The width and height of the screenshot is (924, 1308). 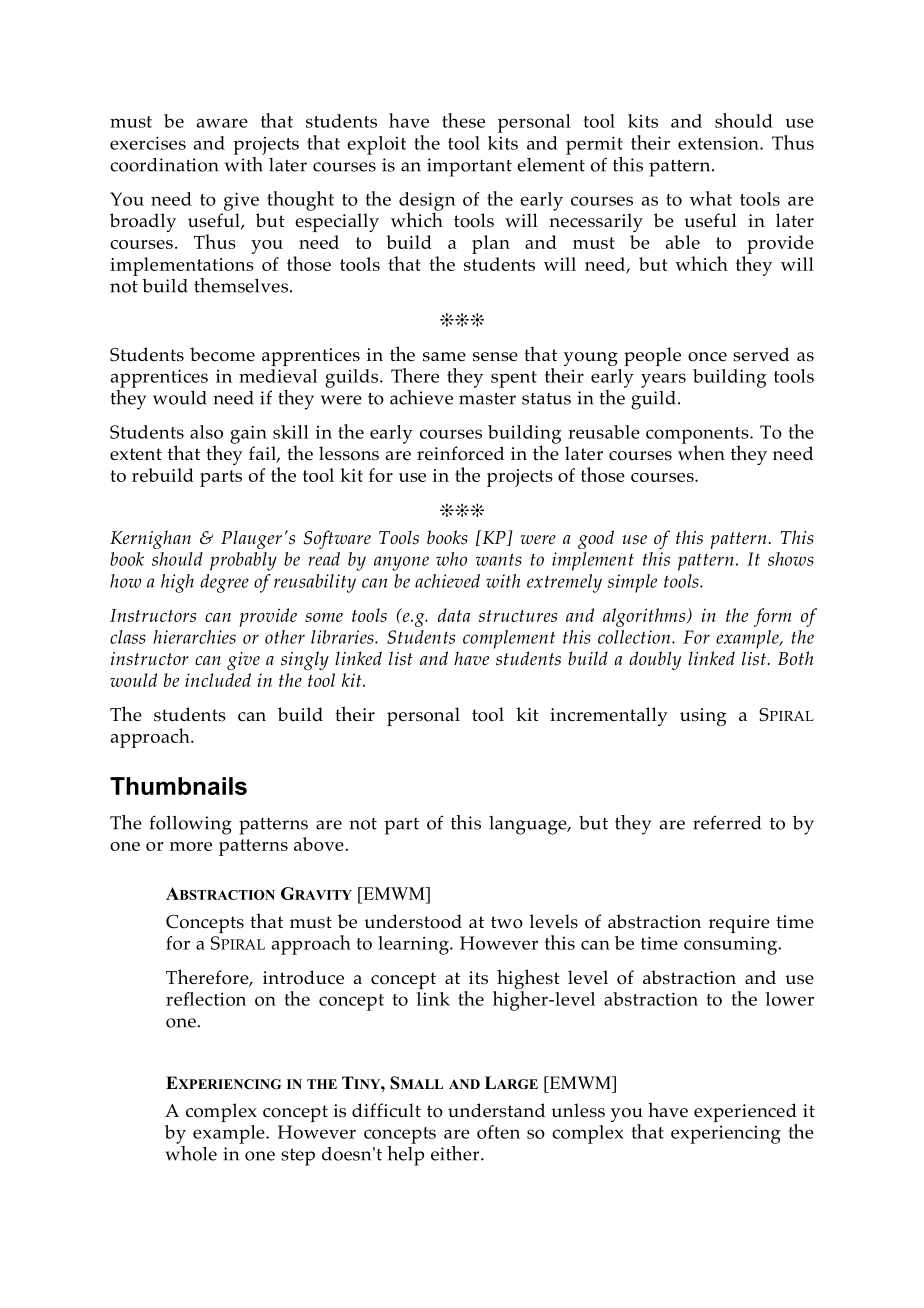 What do you see at coordinates (206, 432) in the screenshot?
I see `also` at bounding box center [206, 432].
